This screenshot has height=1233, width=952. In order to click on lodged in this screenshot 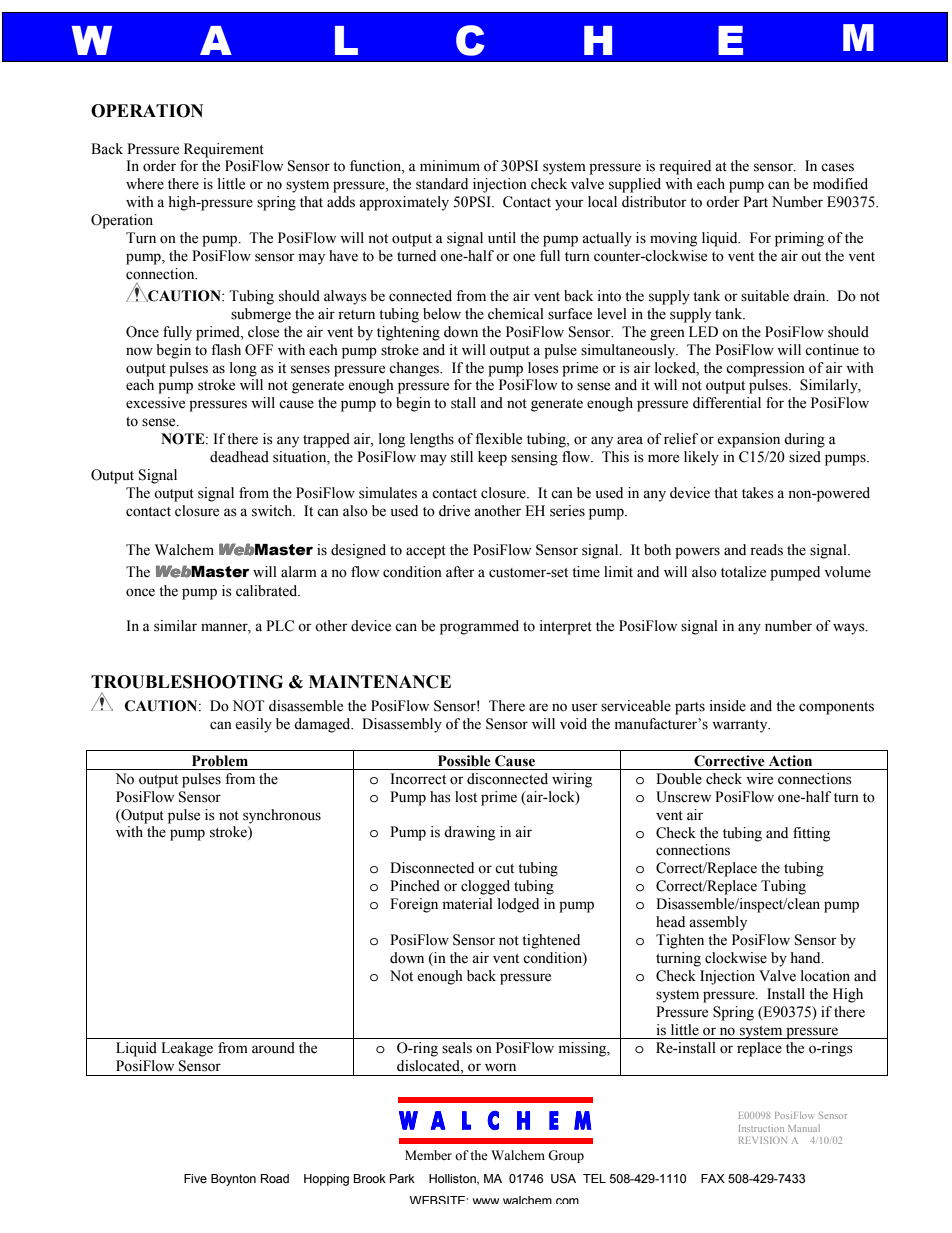, I will do `click(518, 905)`.
